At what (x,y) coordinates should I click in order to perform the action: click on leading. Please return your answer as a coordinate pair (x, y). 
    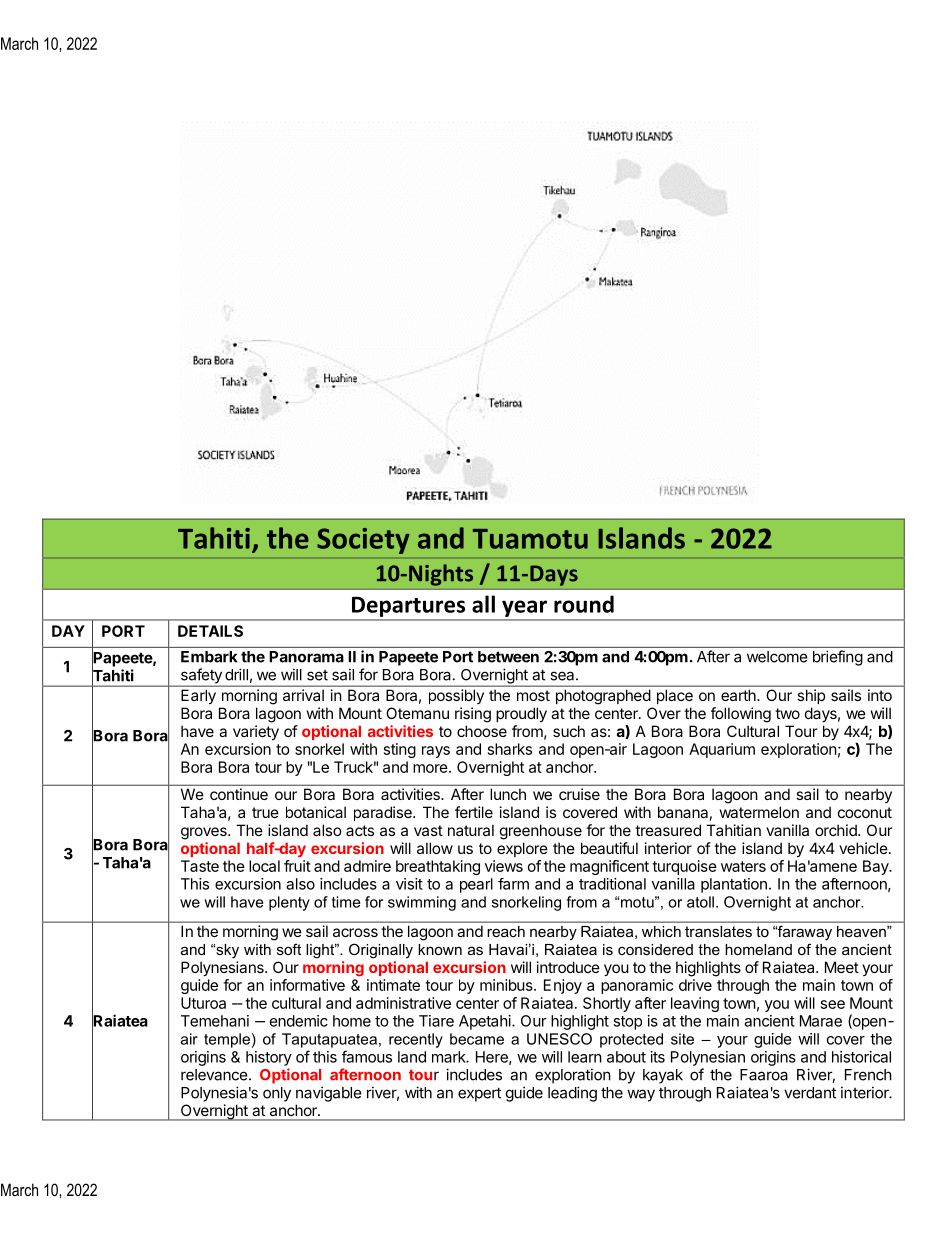
    Looking at the image, I should click on (572, 1094).
